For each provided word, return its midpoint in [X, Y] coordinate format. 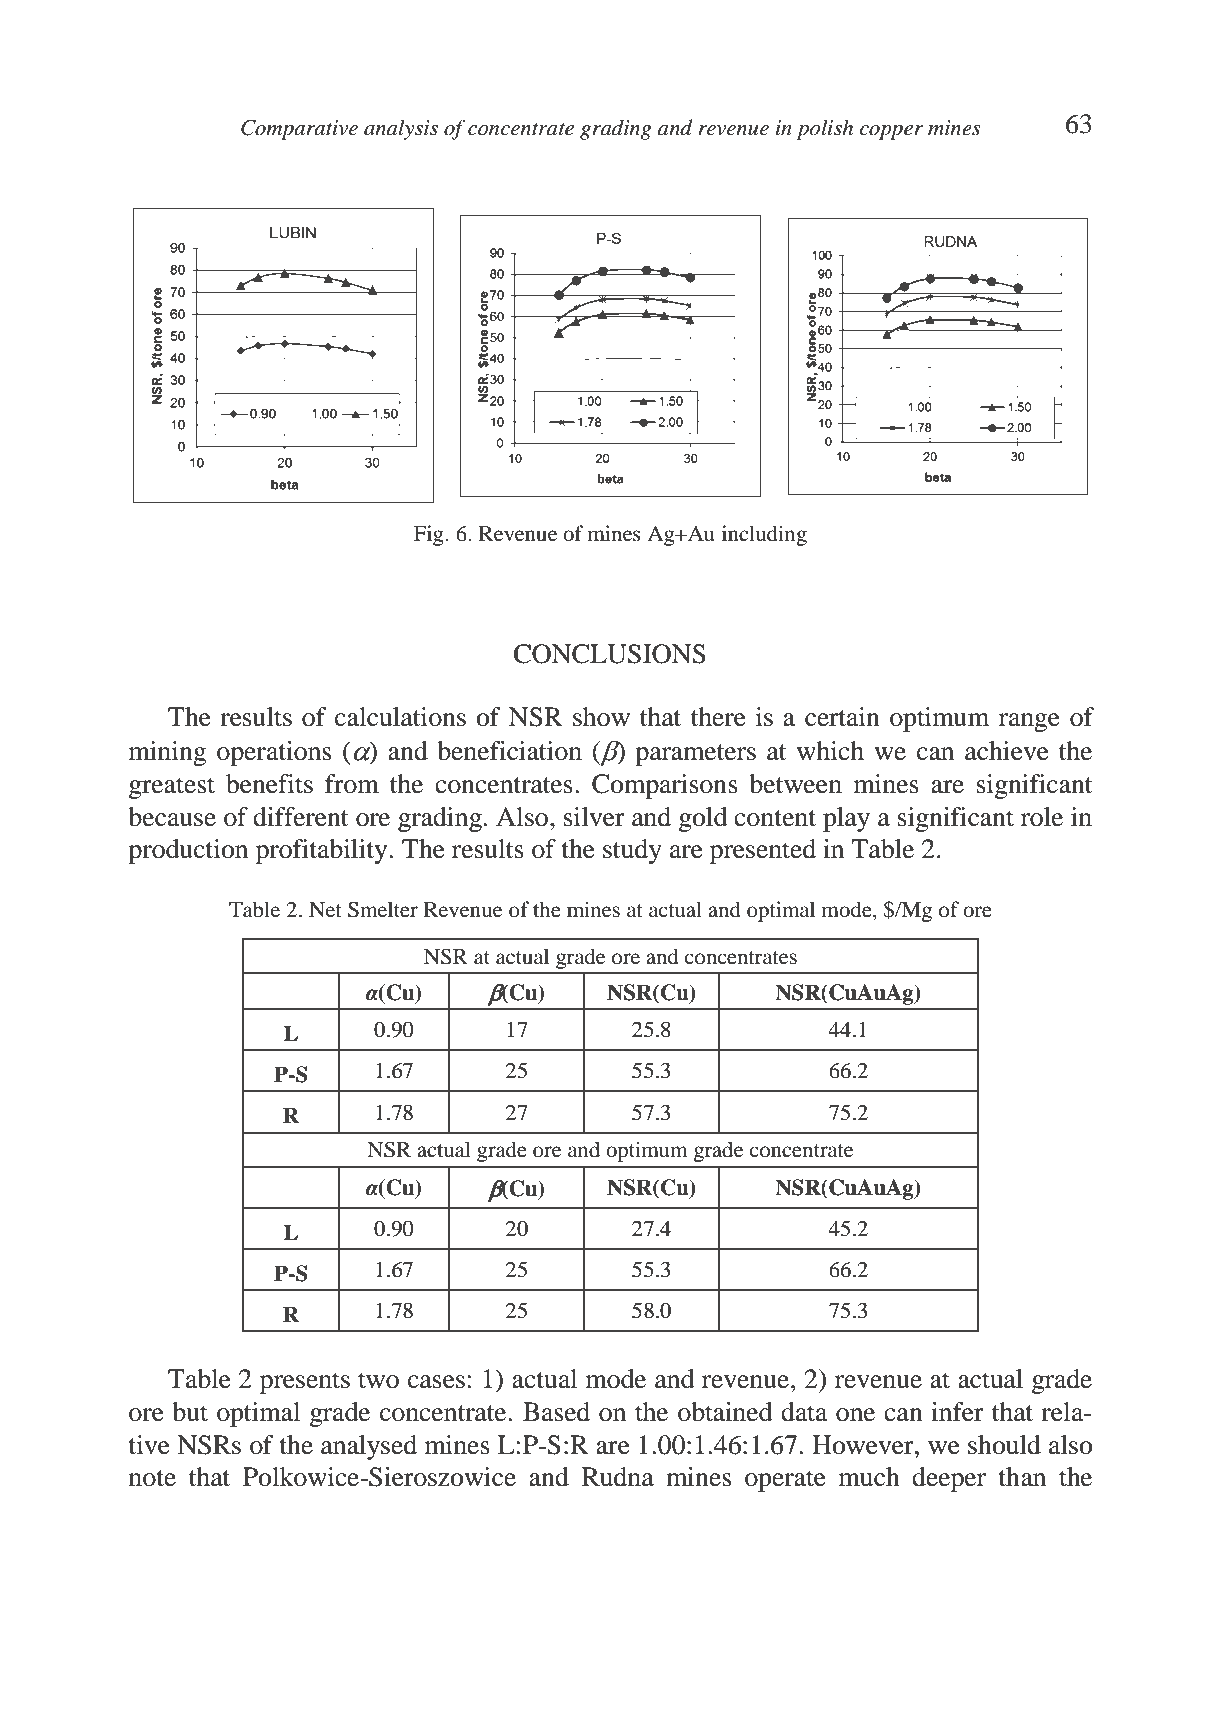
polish [825, 129]
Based [556, 1412]
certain [842, 717]
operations [274, 753]
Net [325, 910]
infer [957, 1412]
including [764, 535]
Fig [430, 535]
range [1029, 722]
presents [305, 1383]
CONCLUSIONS [610, 654]
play [846, 819]
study [632, 851]
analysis [401, 129]
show [601, 717]
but [190, 1412]
